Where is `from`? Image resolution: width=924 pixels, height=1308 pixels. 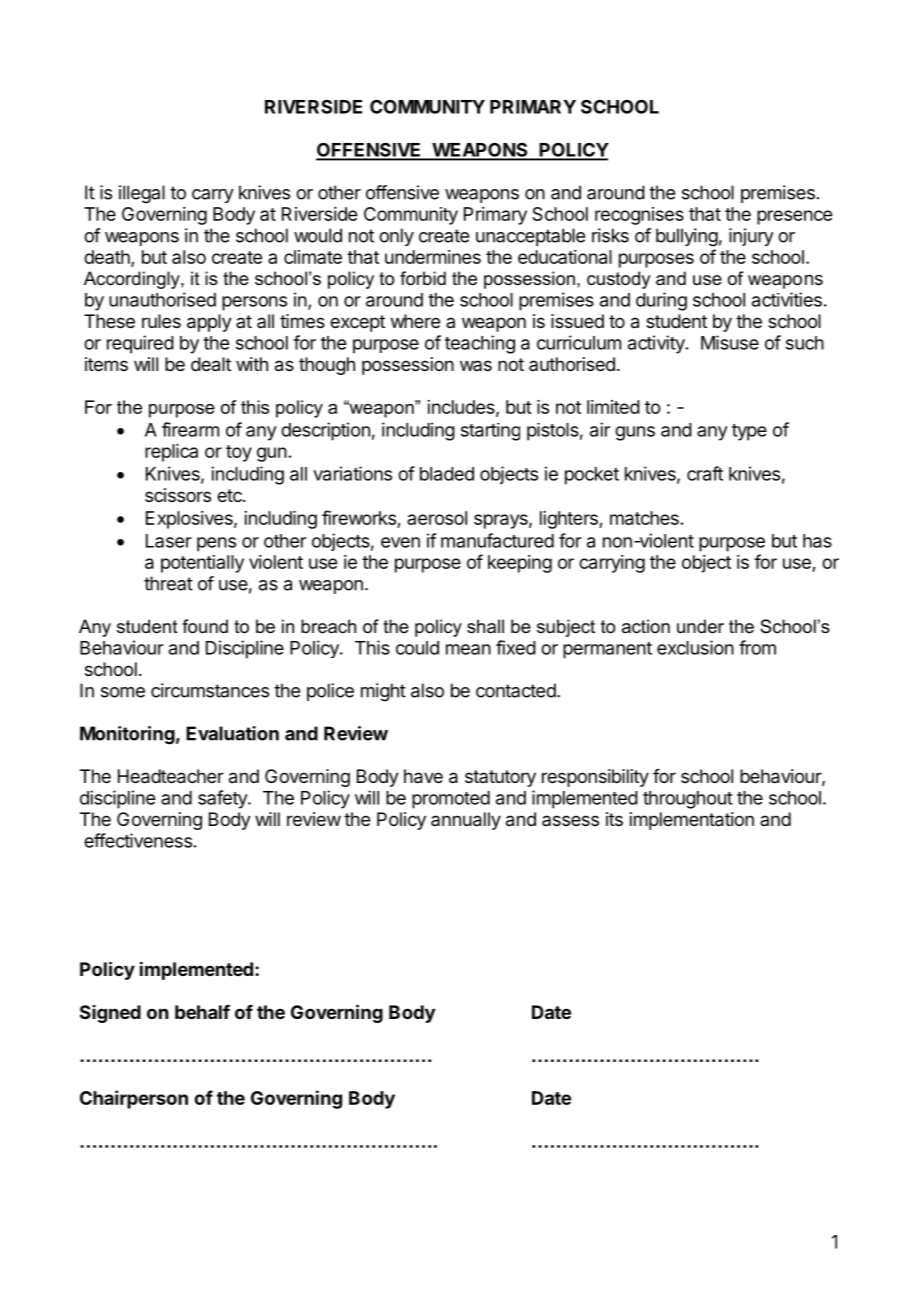 from is located at coordinates (757, 647).
